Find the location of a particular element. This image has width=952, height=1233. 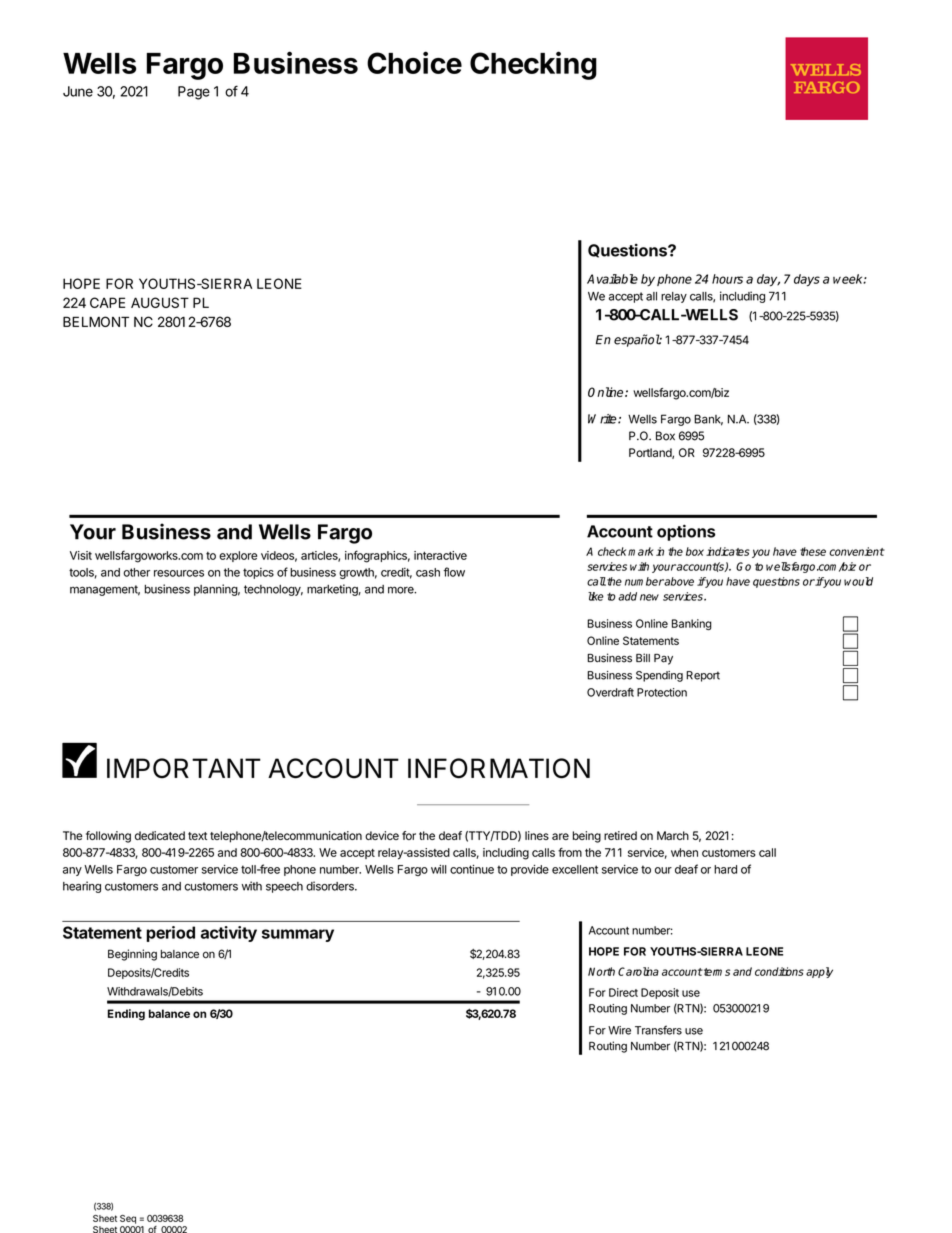

Report is located at coordinates (703, 676).
